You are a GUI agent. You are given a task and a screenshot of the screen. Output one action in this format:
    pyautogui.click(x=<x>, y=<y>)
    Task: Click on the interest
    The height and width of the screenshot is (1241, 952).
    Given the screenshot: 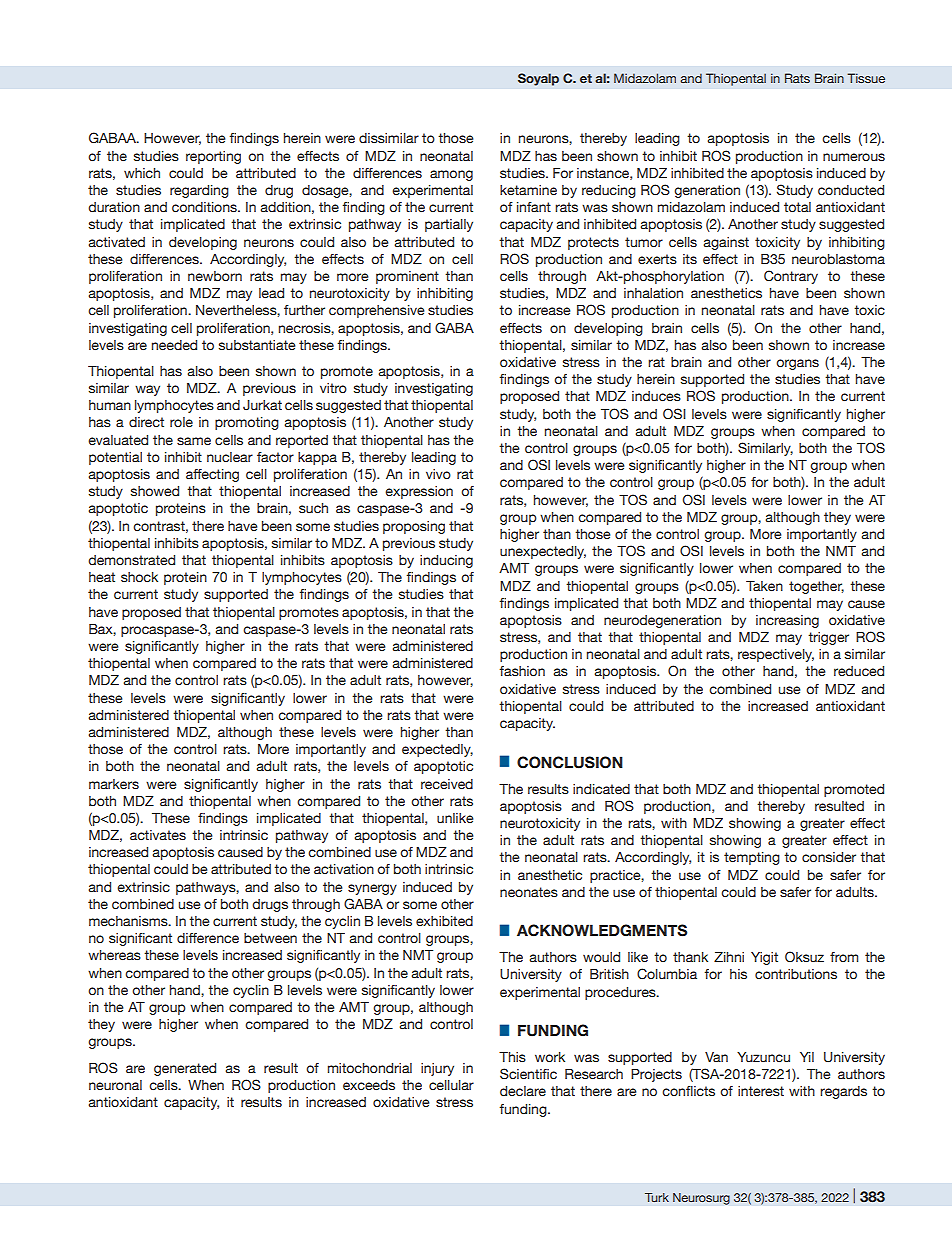 What is the action you would take?
    pyautogui.click(x=761, y=1091)
